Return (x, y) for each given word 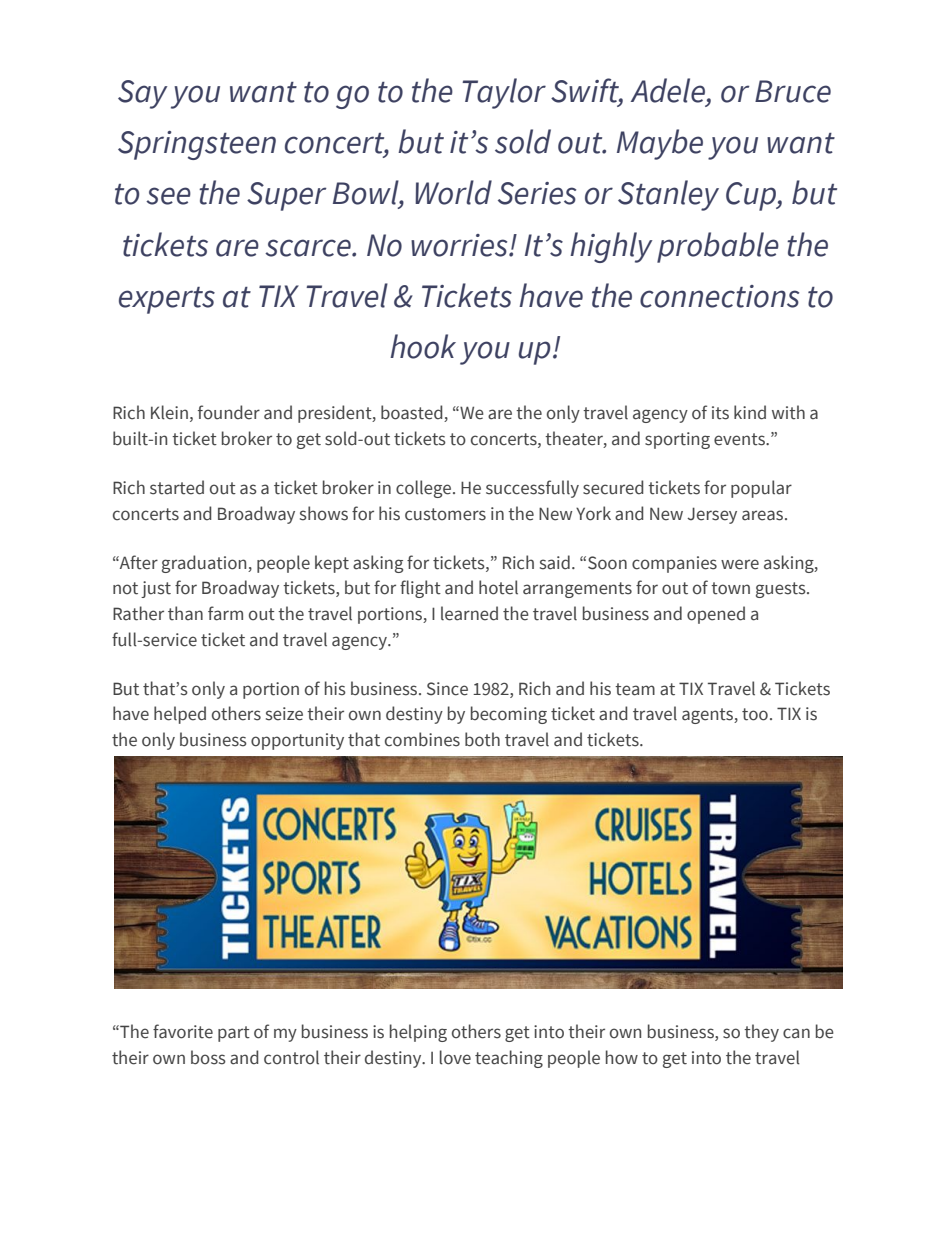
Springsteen (197, 145)
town (730, 588)
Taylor (504, 93)
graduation (205, 564)
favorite (183, 1031)
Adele (668, 90)
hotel (498, 587)
